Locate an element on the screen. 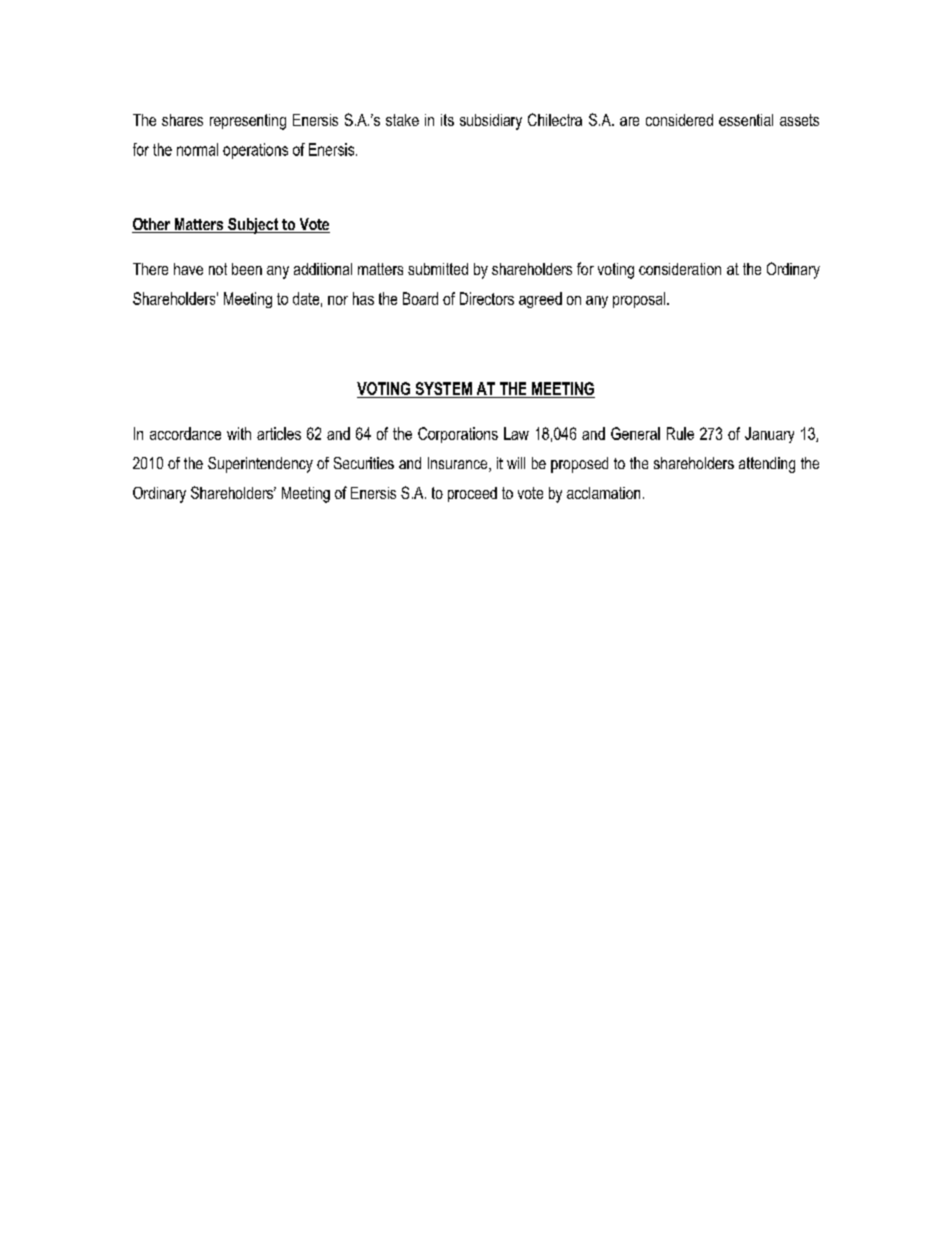 The image size is (952, 1233). consideration is located at coordinates (680, 269).
